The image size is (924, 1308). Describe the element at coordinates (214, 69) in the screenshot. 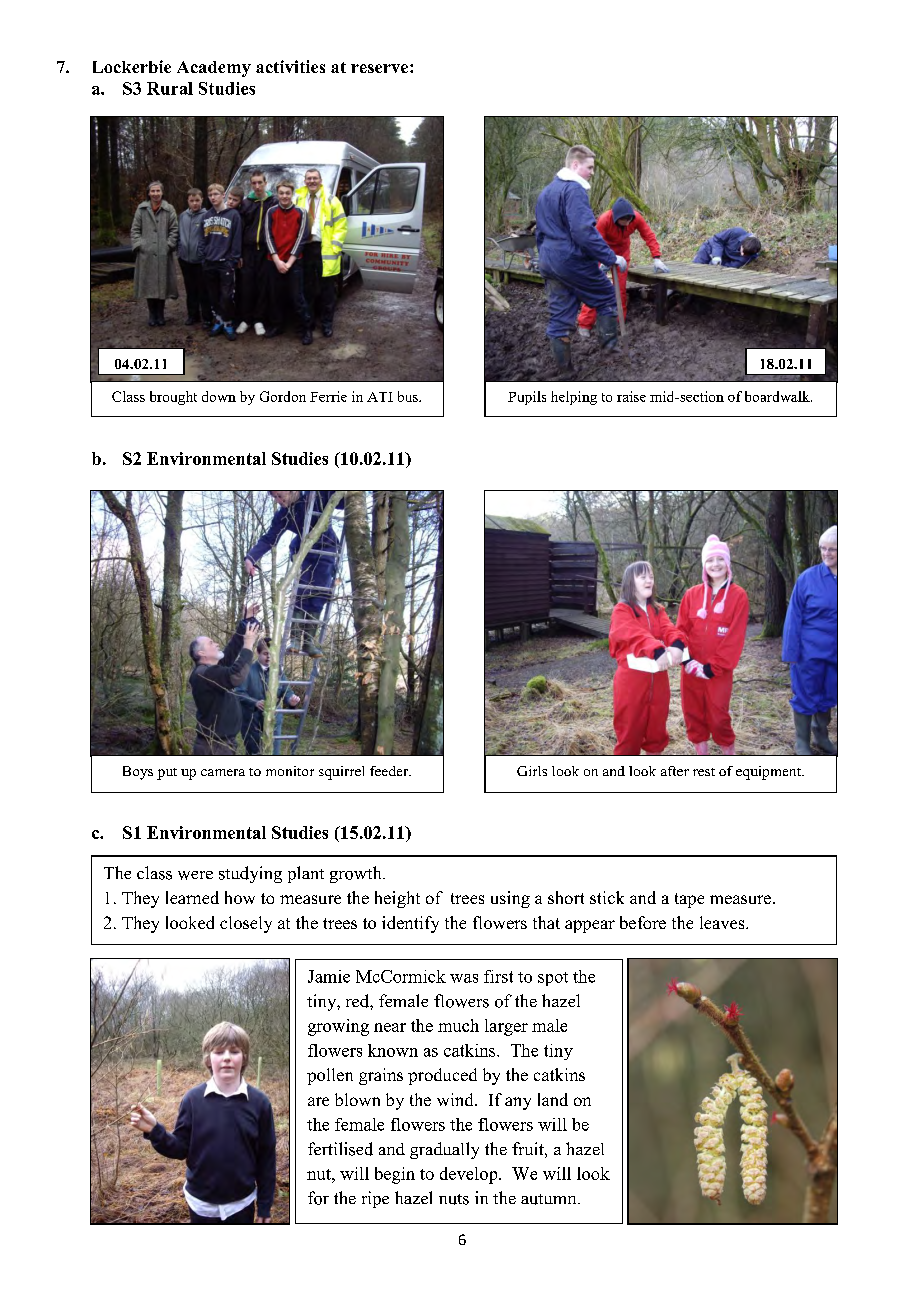

I see `Academy` at that location.
